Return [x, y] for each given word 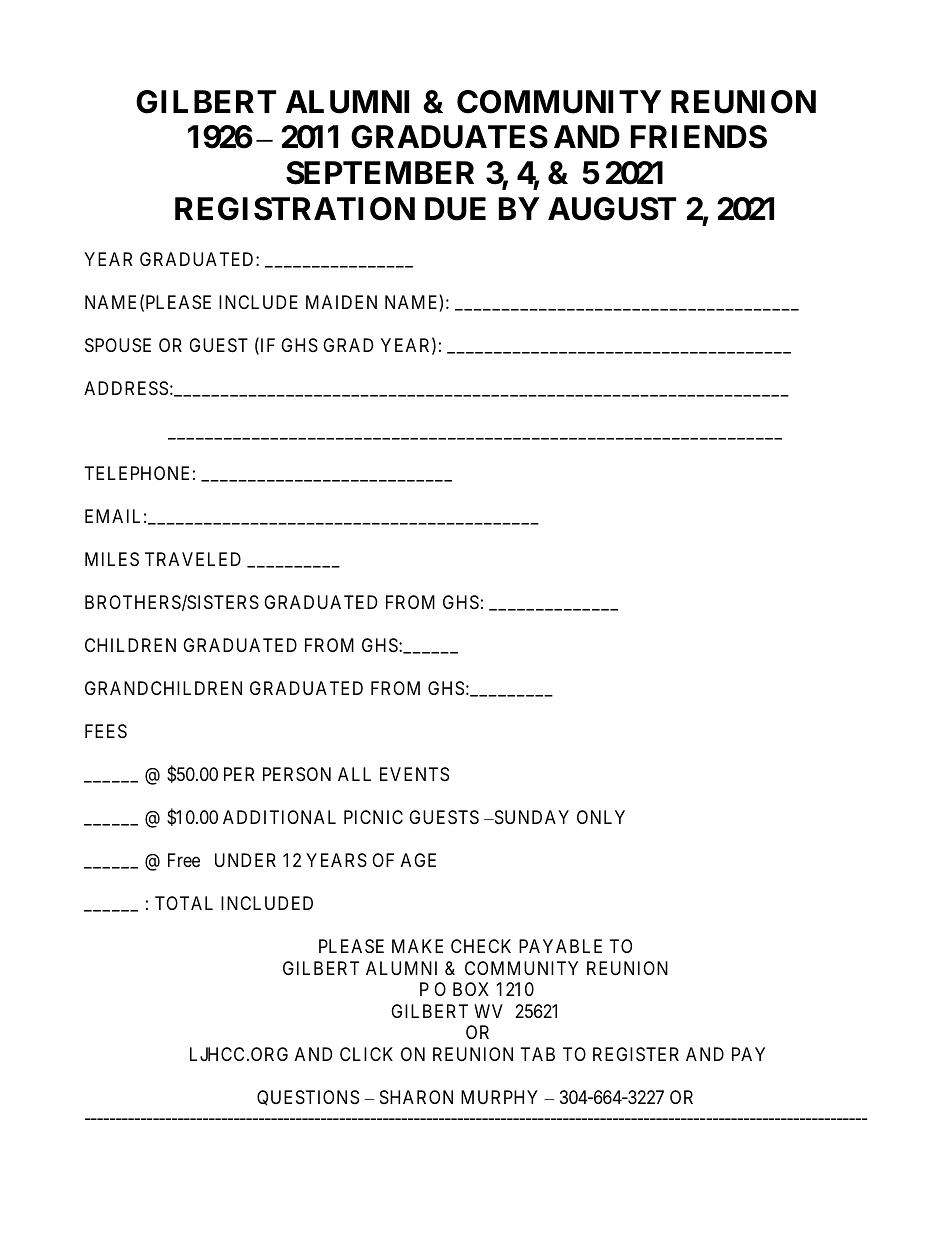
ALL [354, 774]
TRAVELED [193, 559]
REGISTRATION [295, 209]
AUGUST [612, 209]
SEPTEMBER [380, 173]
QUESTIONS [308, 1098]
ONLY [601, 817]
